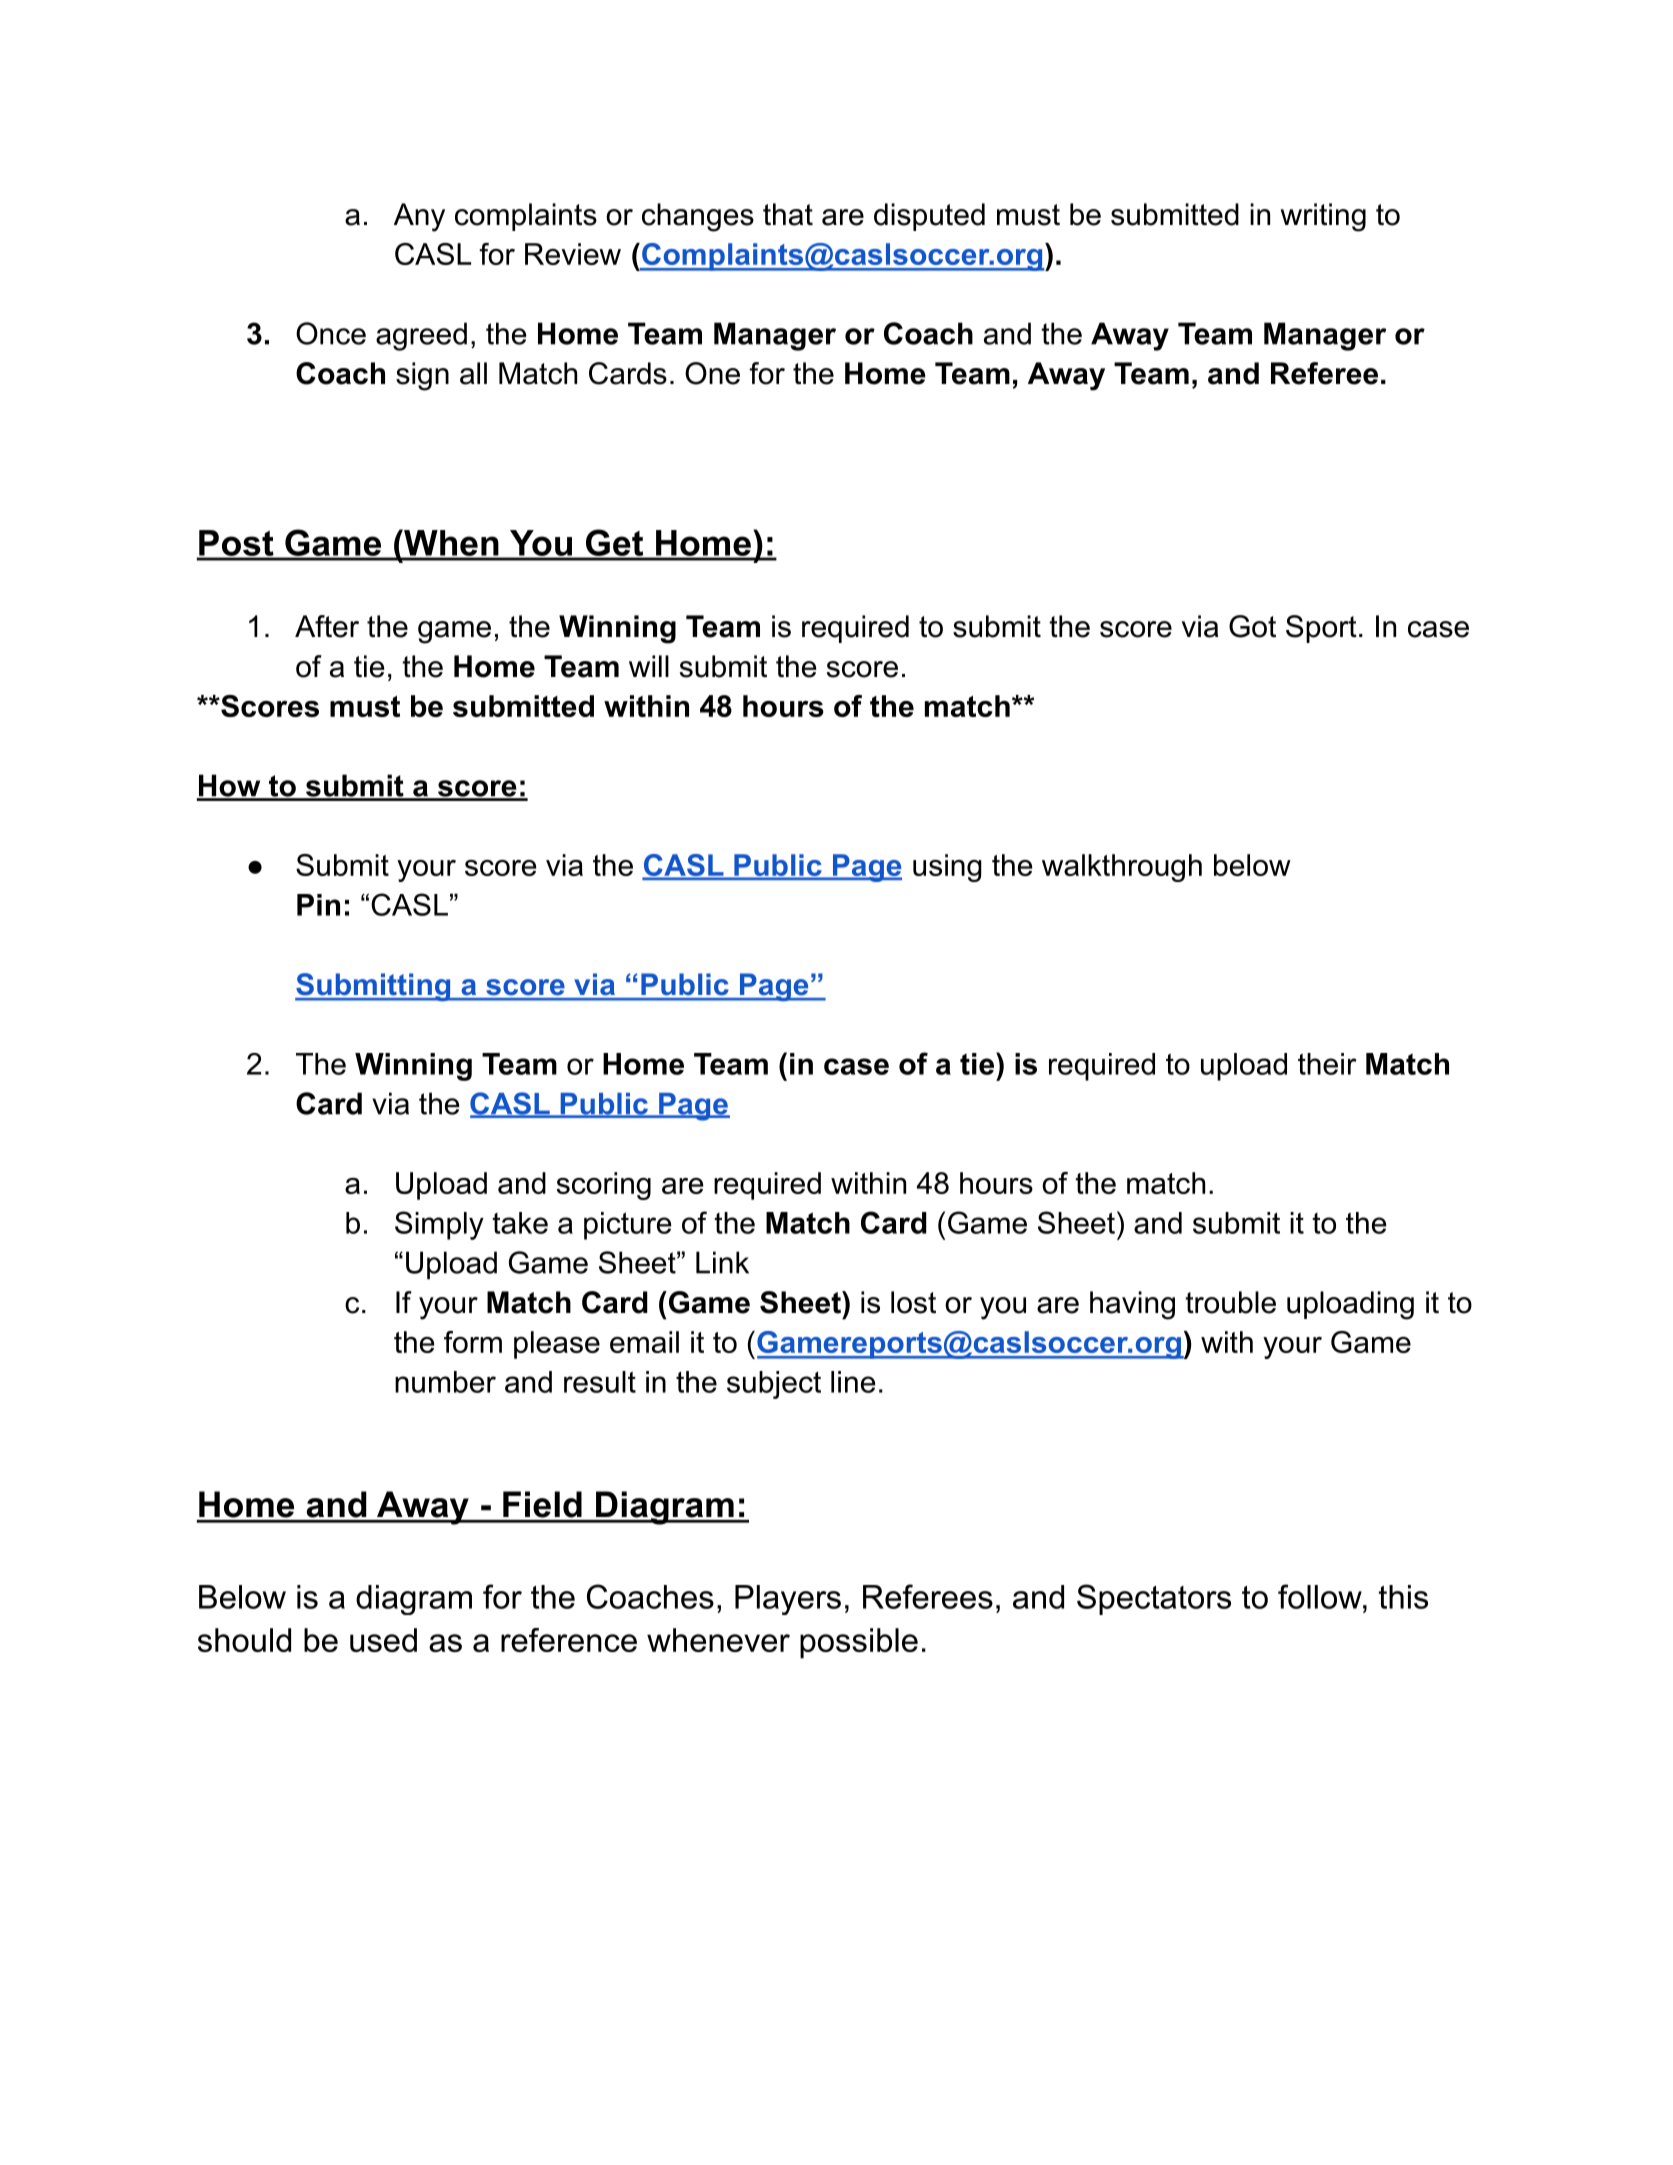 The image size is (1673, 2165). Describe the element at coordinates (439, 1225) in the document. I see `Simply` at that location.
